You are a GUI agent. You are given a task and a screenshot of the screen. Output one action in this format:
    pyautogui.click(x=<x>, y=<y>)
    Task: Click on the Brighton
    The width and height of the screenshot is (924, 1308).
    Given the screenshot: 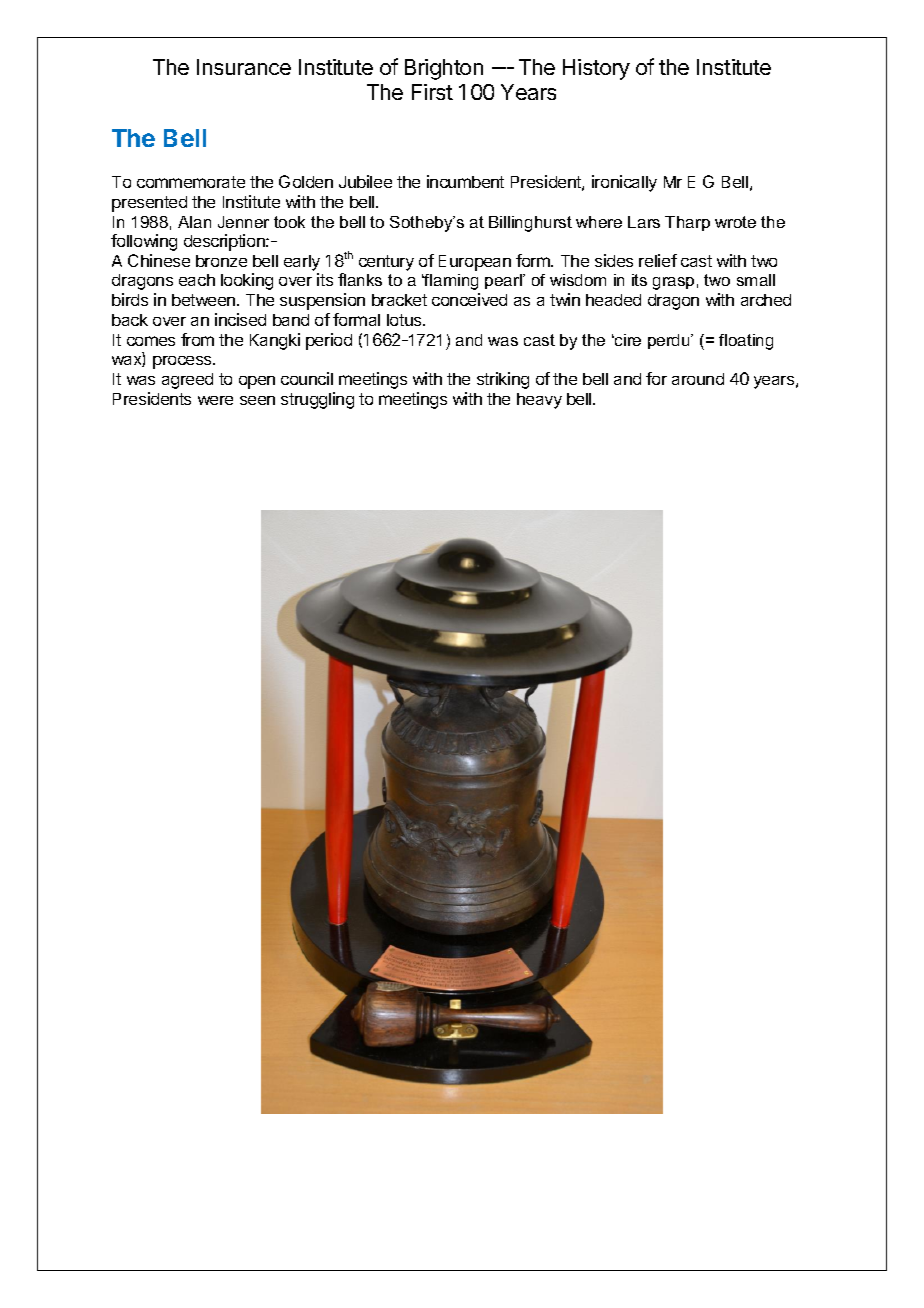 What is the action you would take?
    pyautogui.click(x=444, y=69)
